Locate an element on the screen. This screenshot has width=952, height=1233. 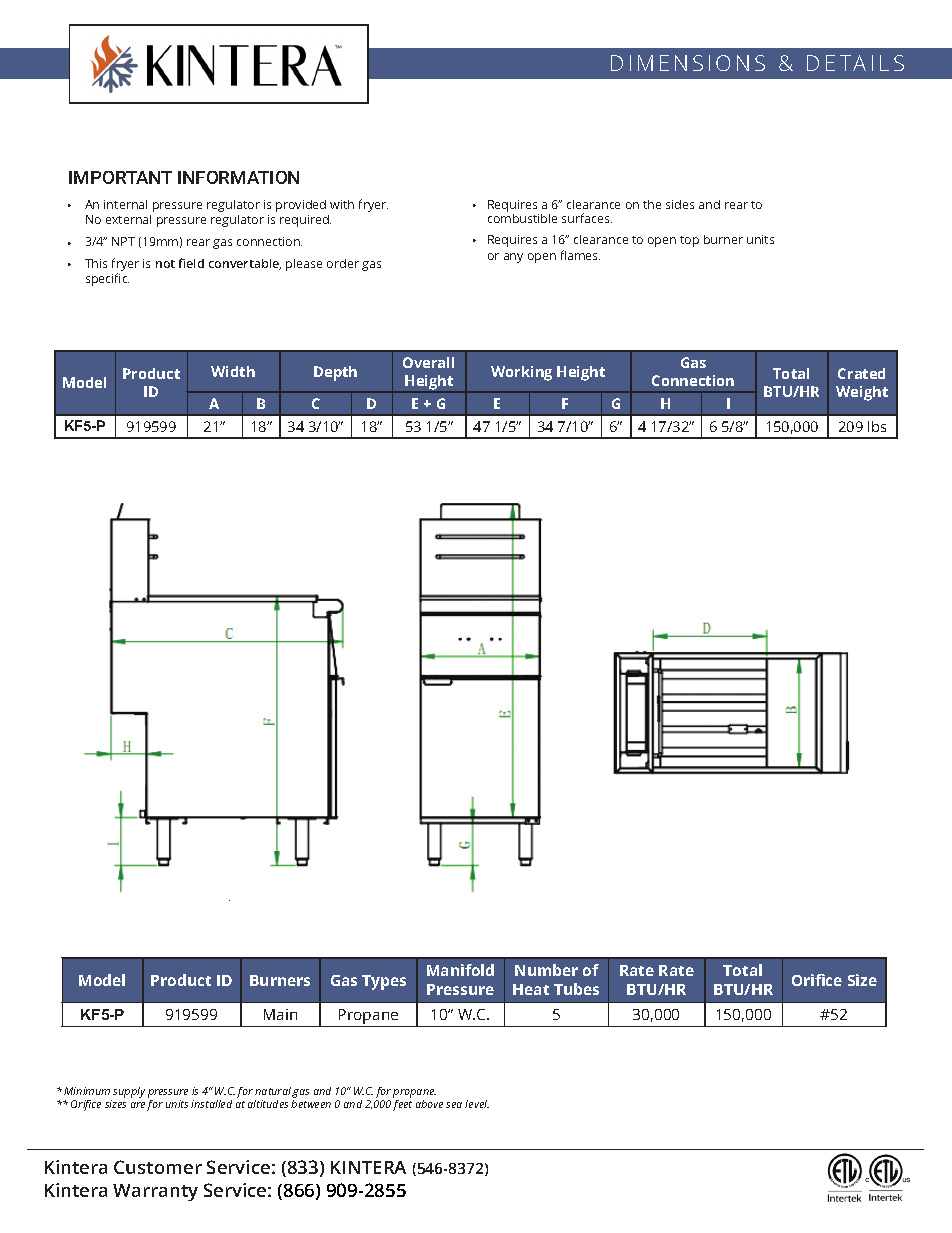
Customer is located at coordinates (158, 1167).
